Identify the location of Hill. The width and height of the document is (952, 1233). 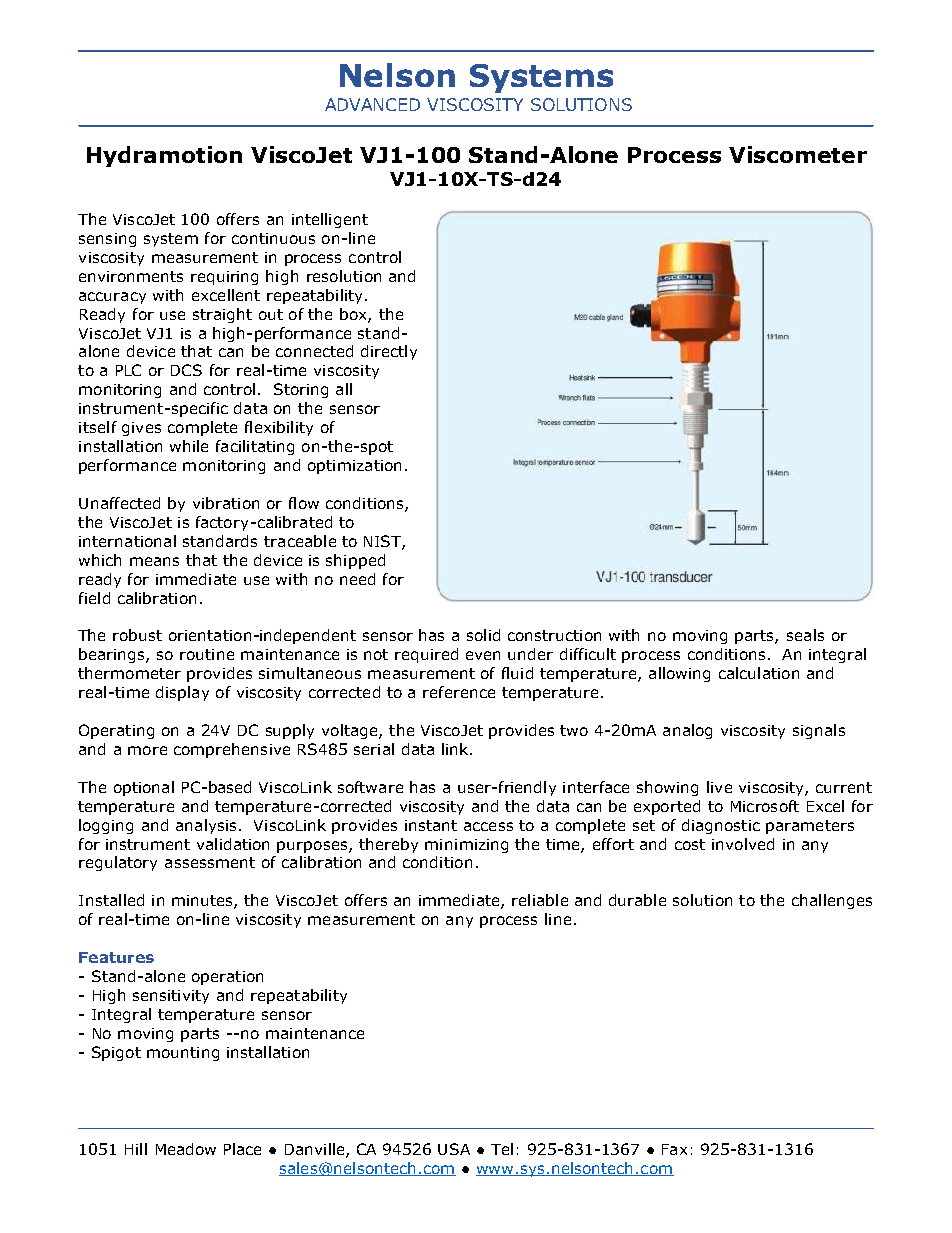
(136, 1149).
